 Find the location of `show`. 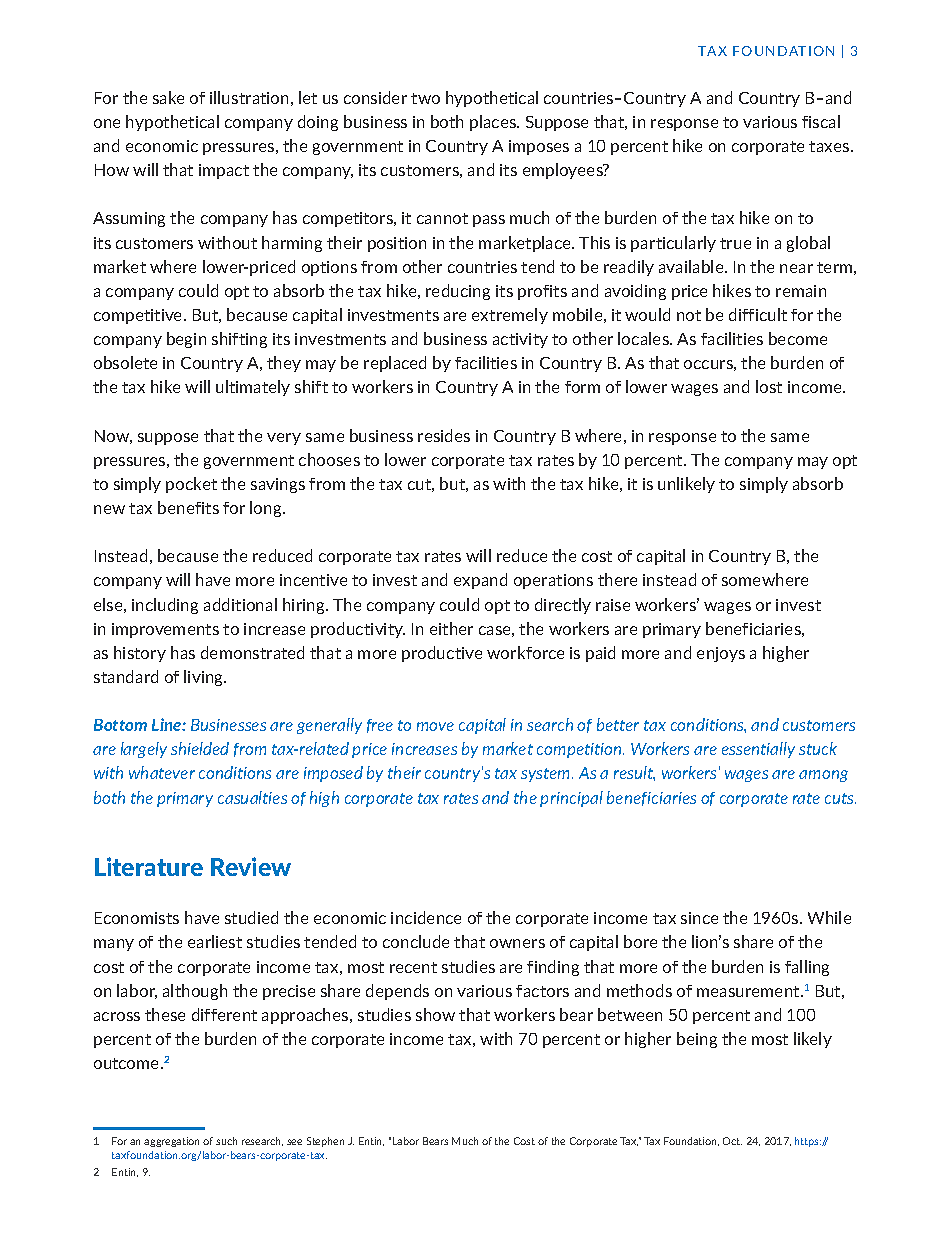

show is located at coordinates (435, 1014).
